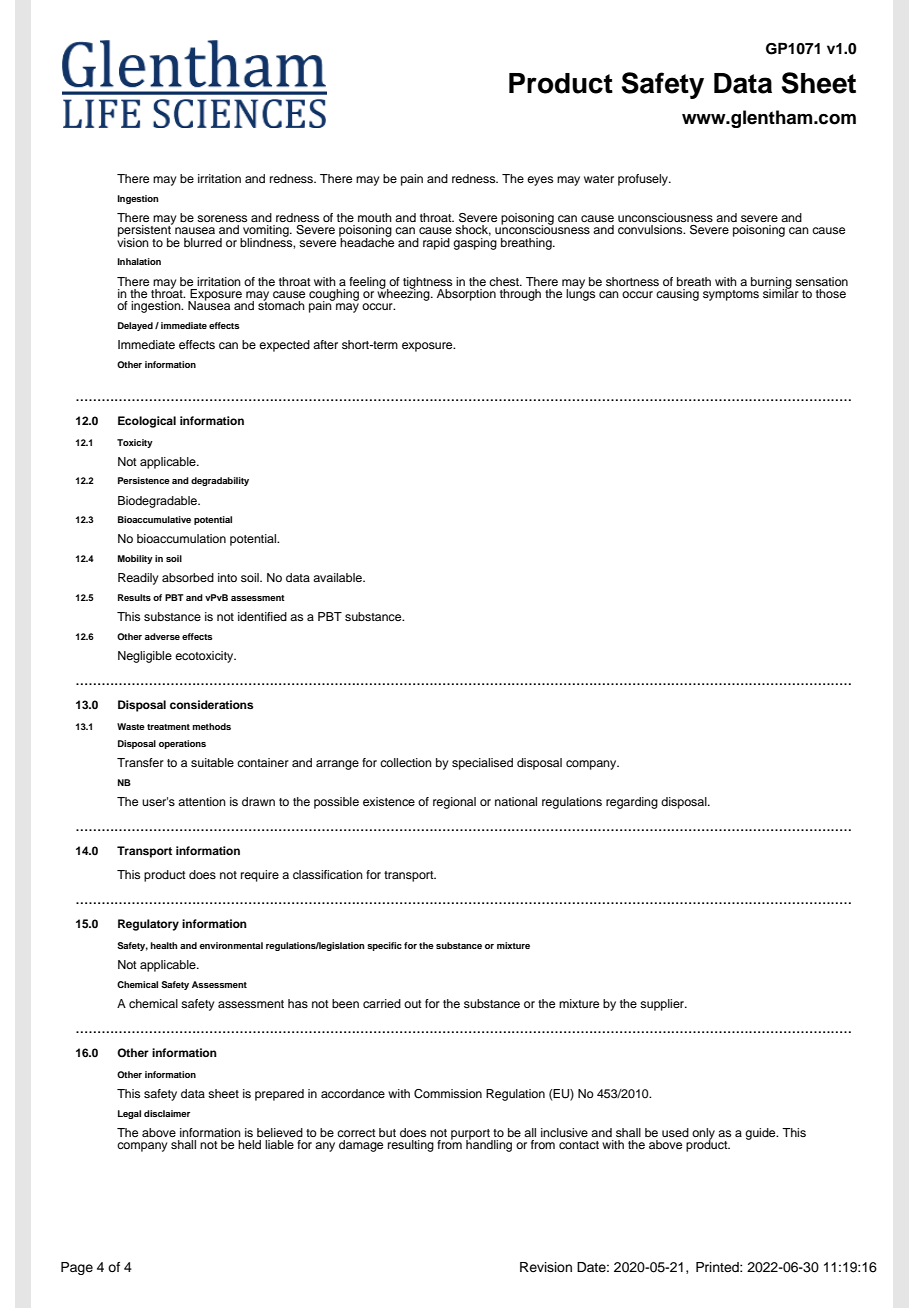 Image resolution: width=924 pixels, height=1308 pixels. What do you see at coordinates (164, 945) in the screenshot?
I see `health` at bounding box center [164, 945].
